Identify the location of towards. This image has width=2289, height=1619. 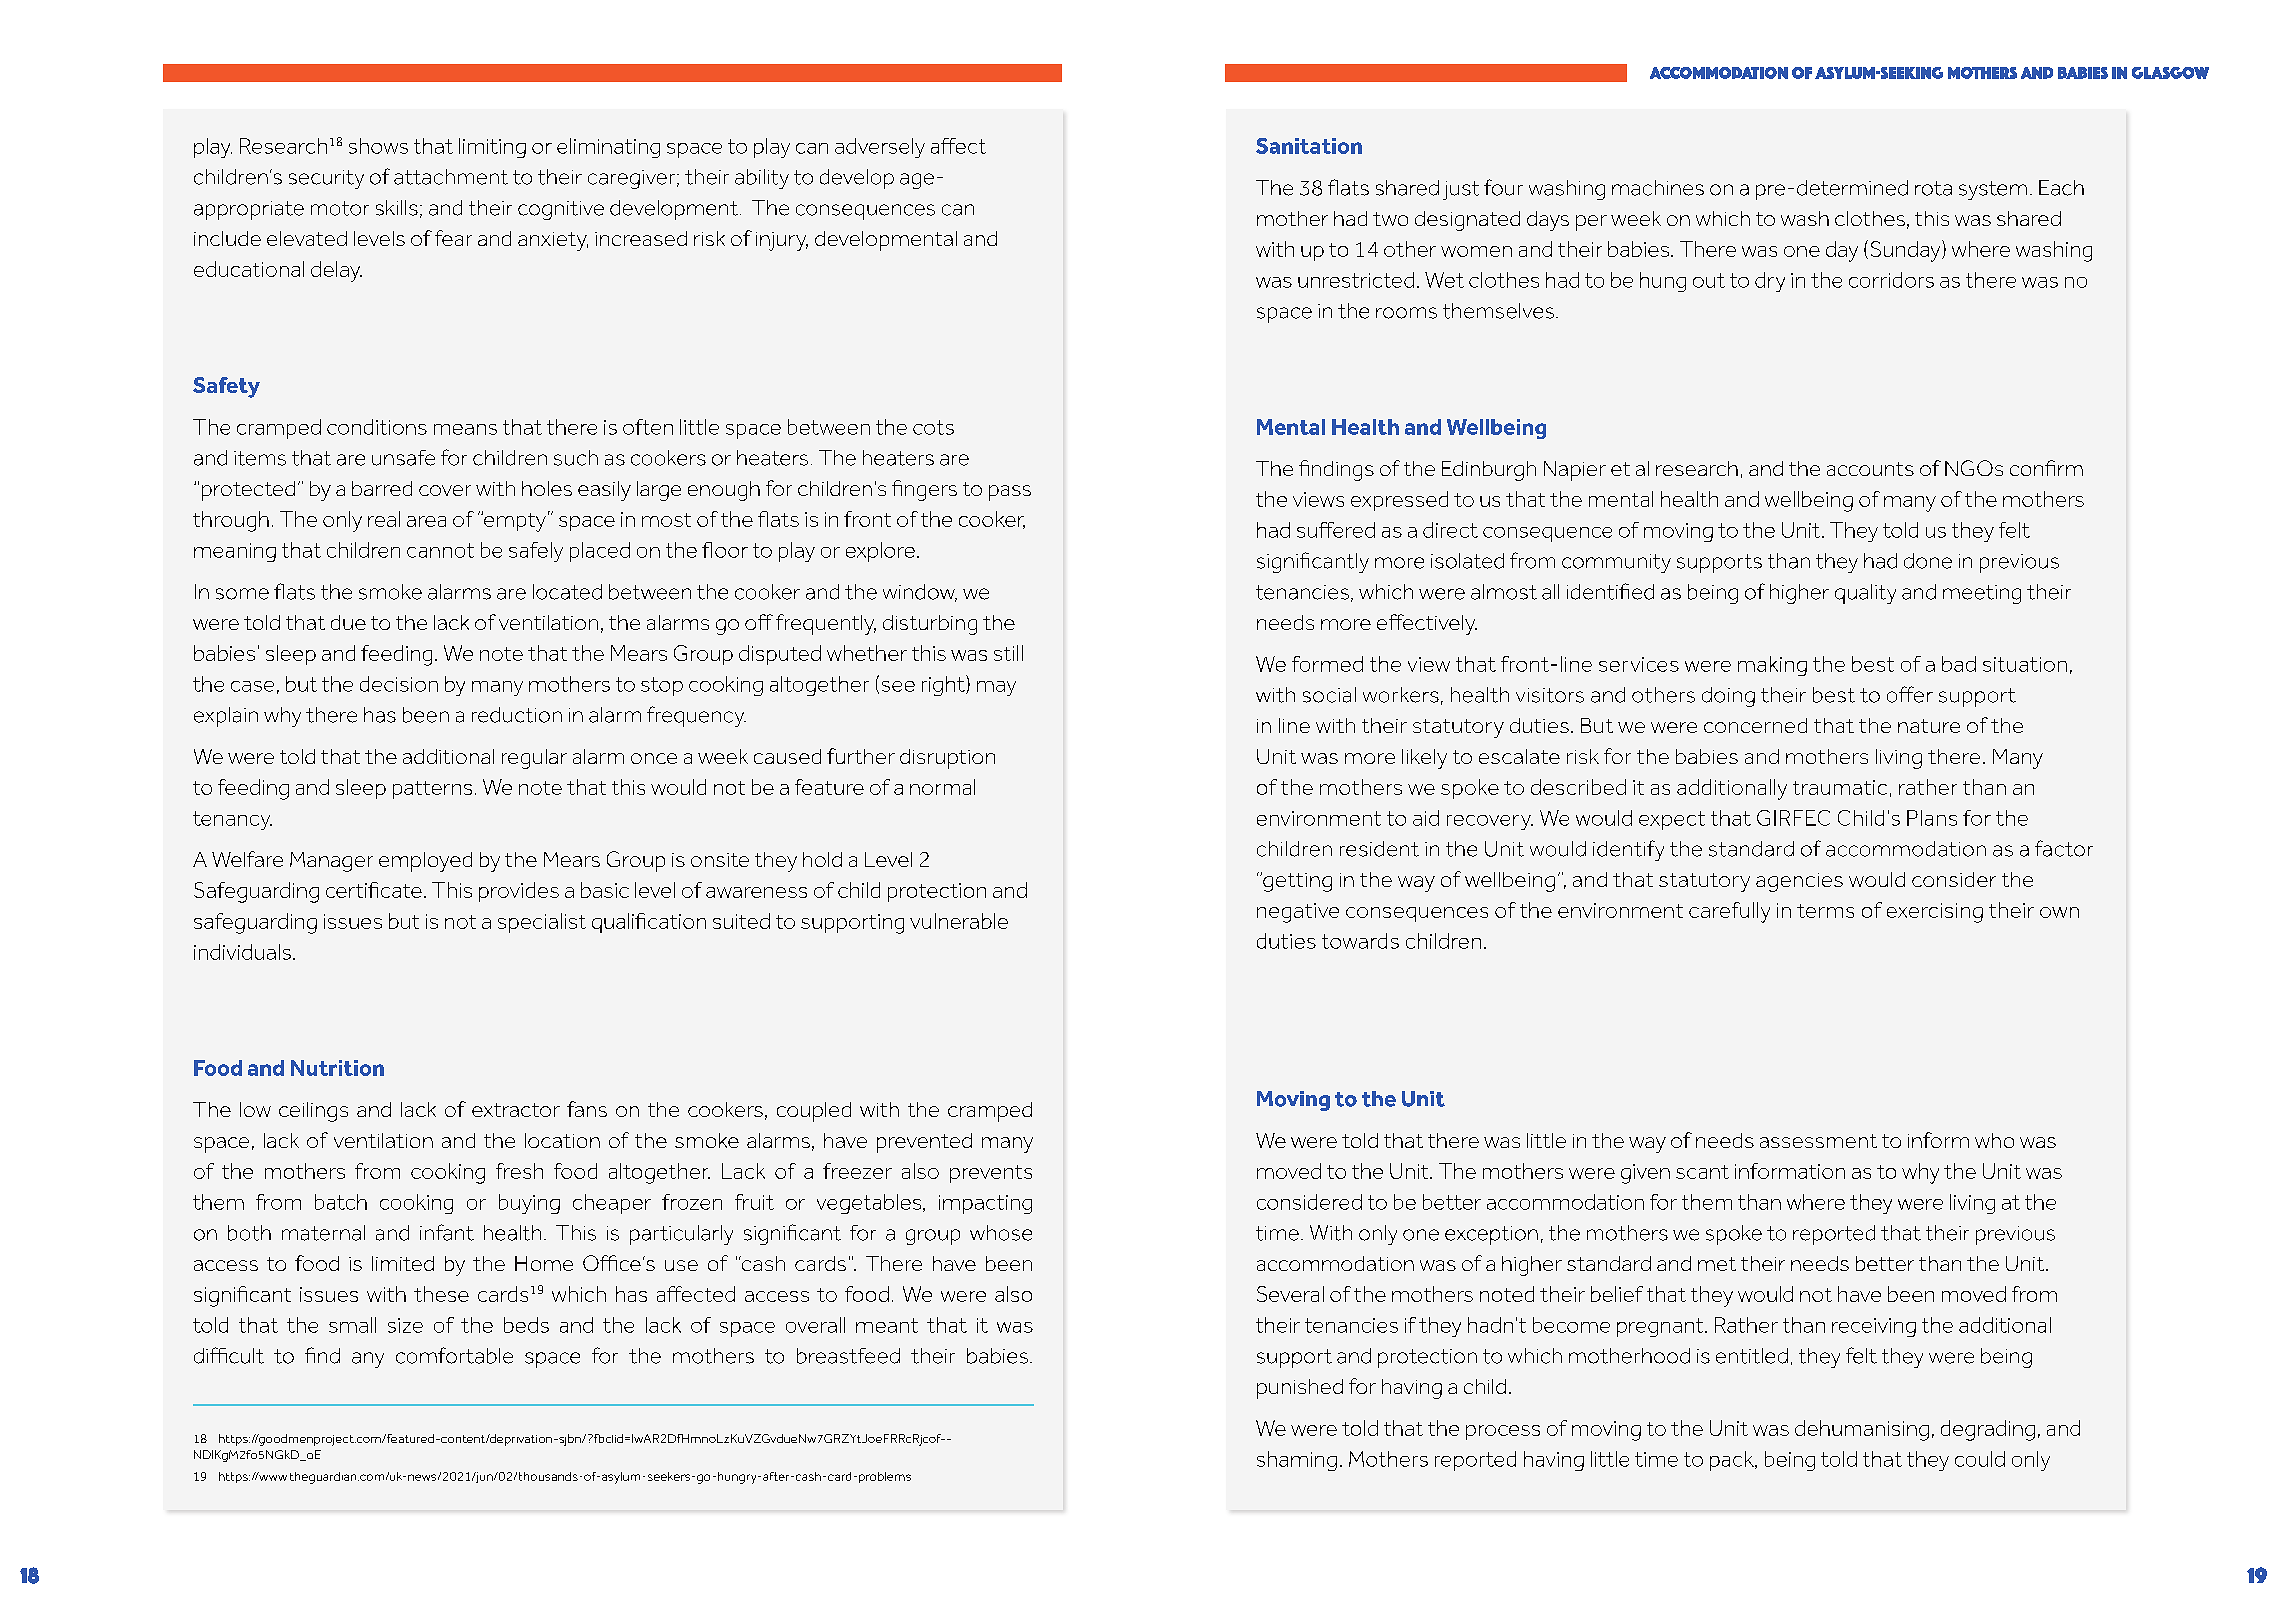
(1360, 941).
